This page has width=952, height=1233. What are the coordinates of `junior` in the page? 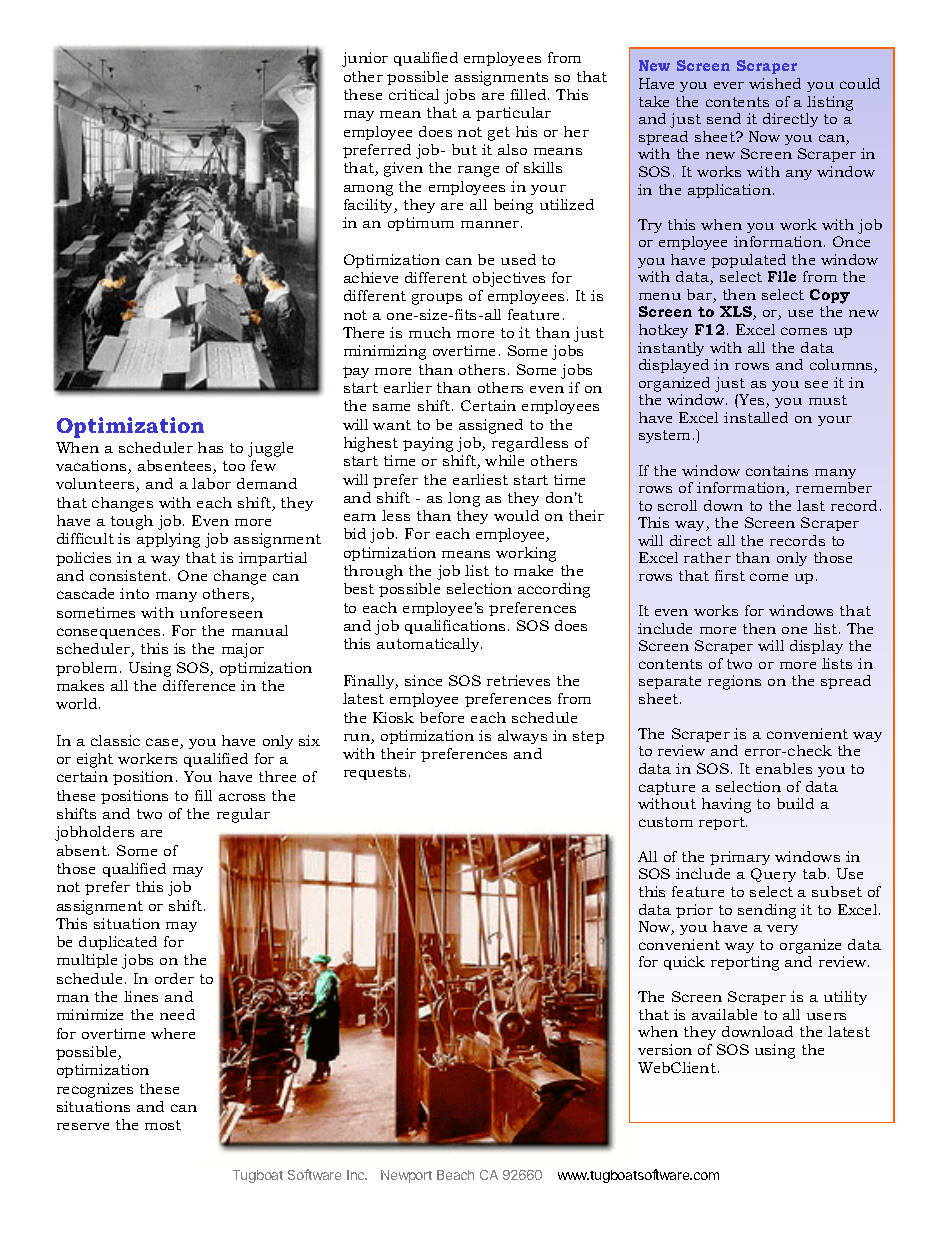 It's located at (365, 59).
